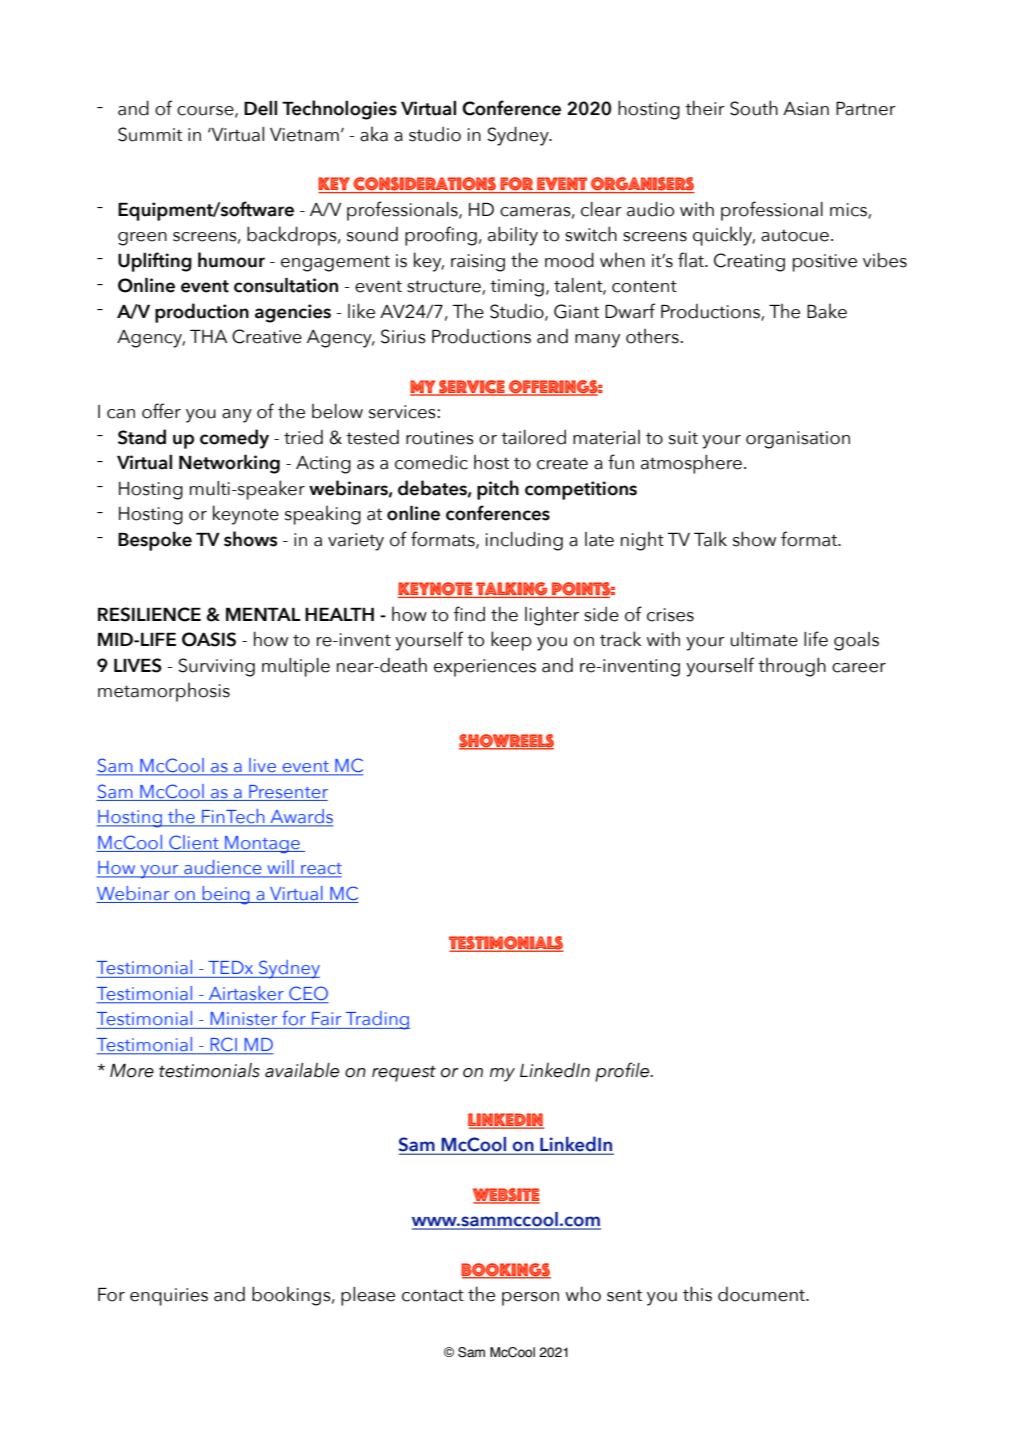 The image size is (1013, 1432). What do you see at coordinates (806, 109) in the screenshot?
I see `Asian` at bounding box center [806, 109].
